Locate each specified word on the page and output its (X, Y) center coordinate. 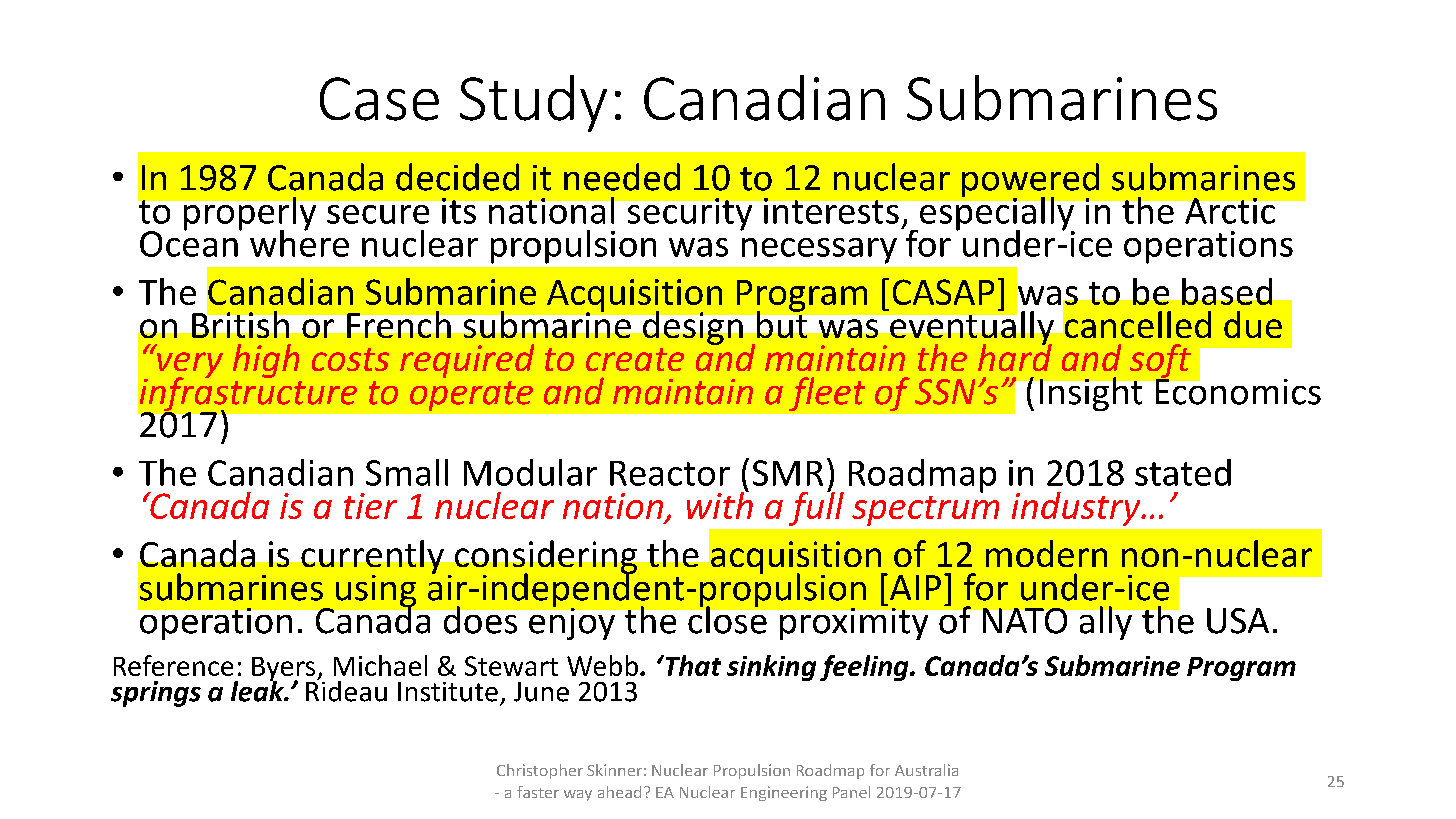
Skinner (614, 770)
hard (1015, 356)
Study (533, 103)
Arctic (1230, 211)
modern (1046, 553)
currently (372, 558)
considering (546, 558)
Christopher (540, 771)
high (266, 361)
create (635, 359)
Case (379, 99)
